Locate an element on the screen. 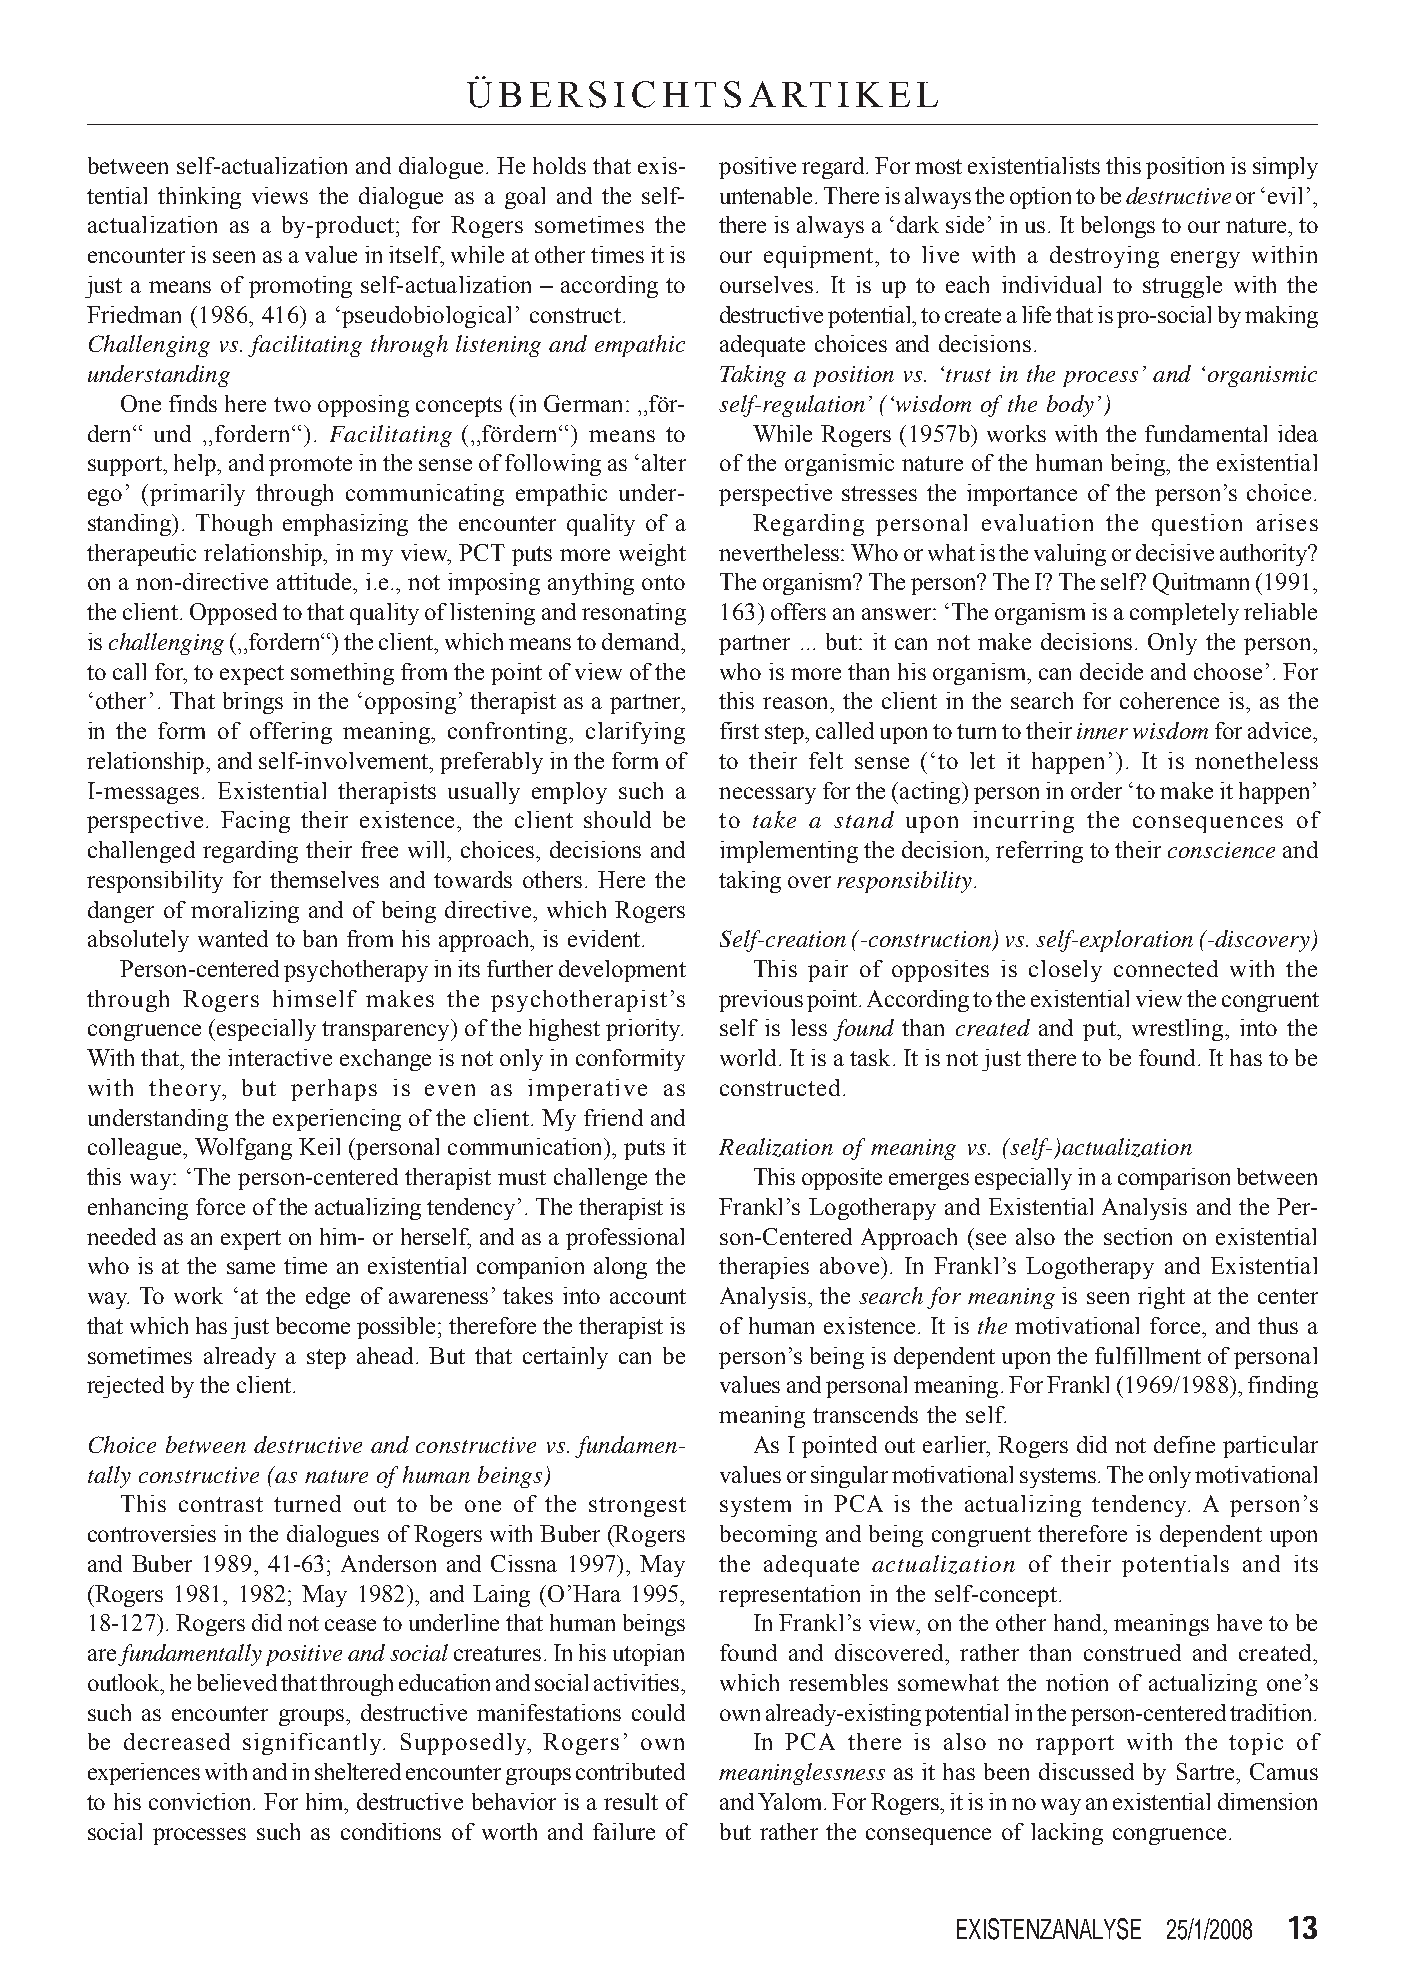  interactive is located at coordinates (280, 1057).
